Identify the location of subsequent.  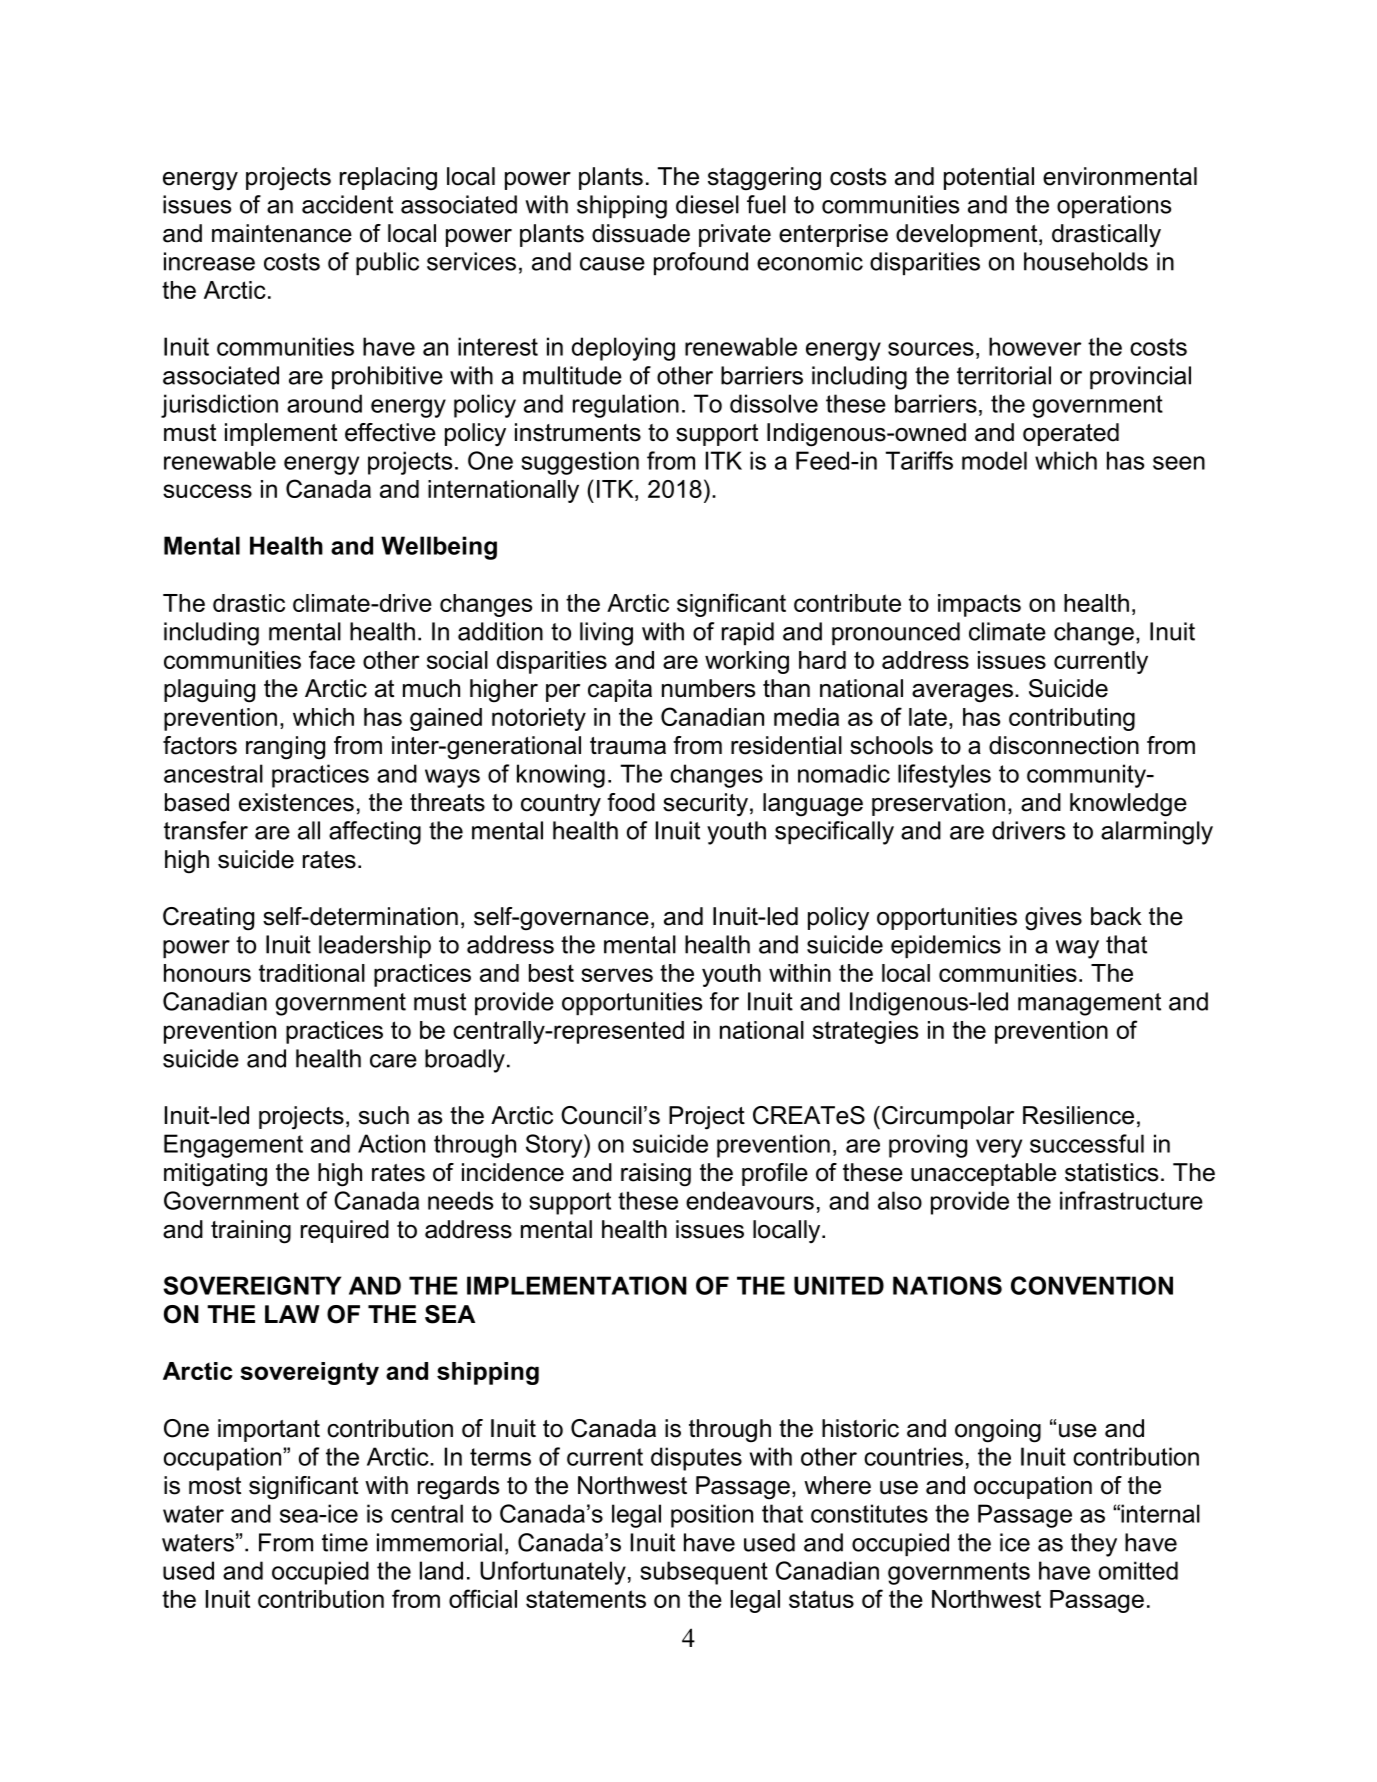
(704, 1573).
